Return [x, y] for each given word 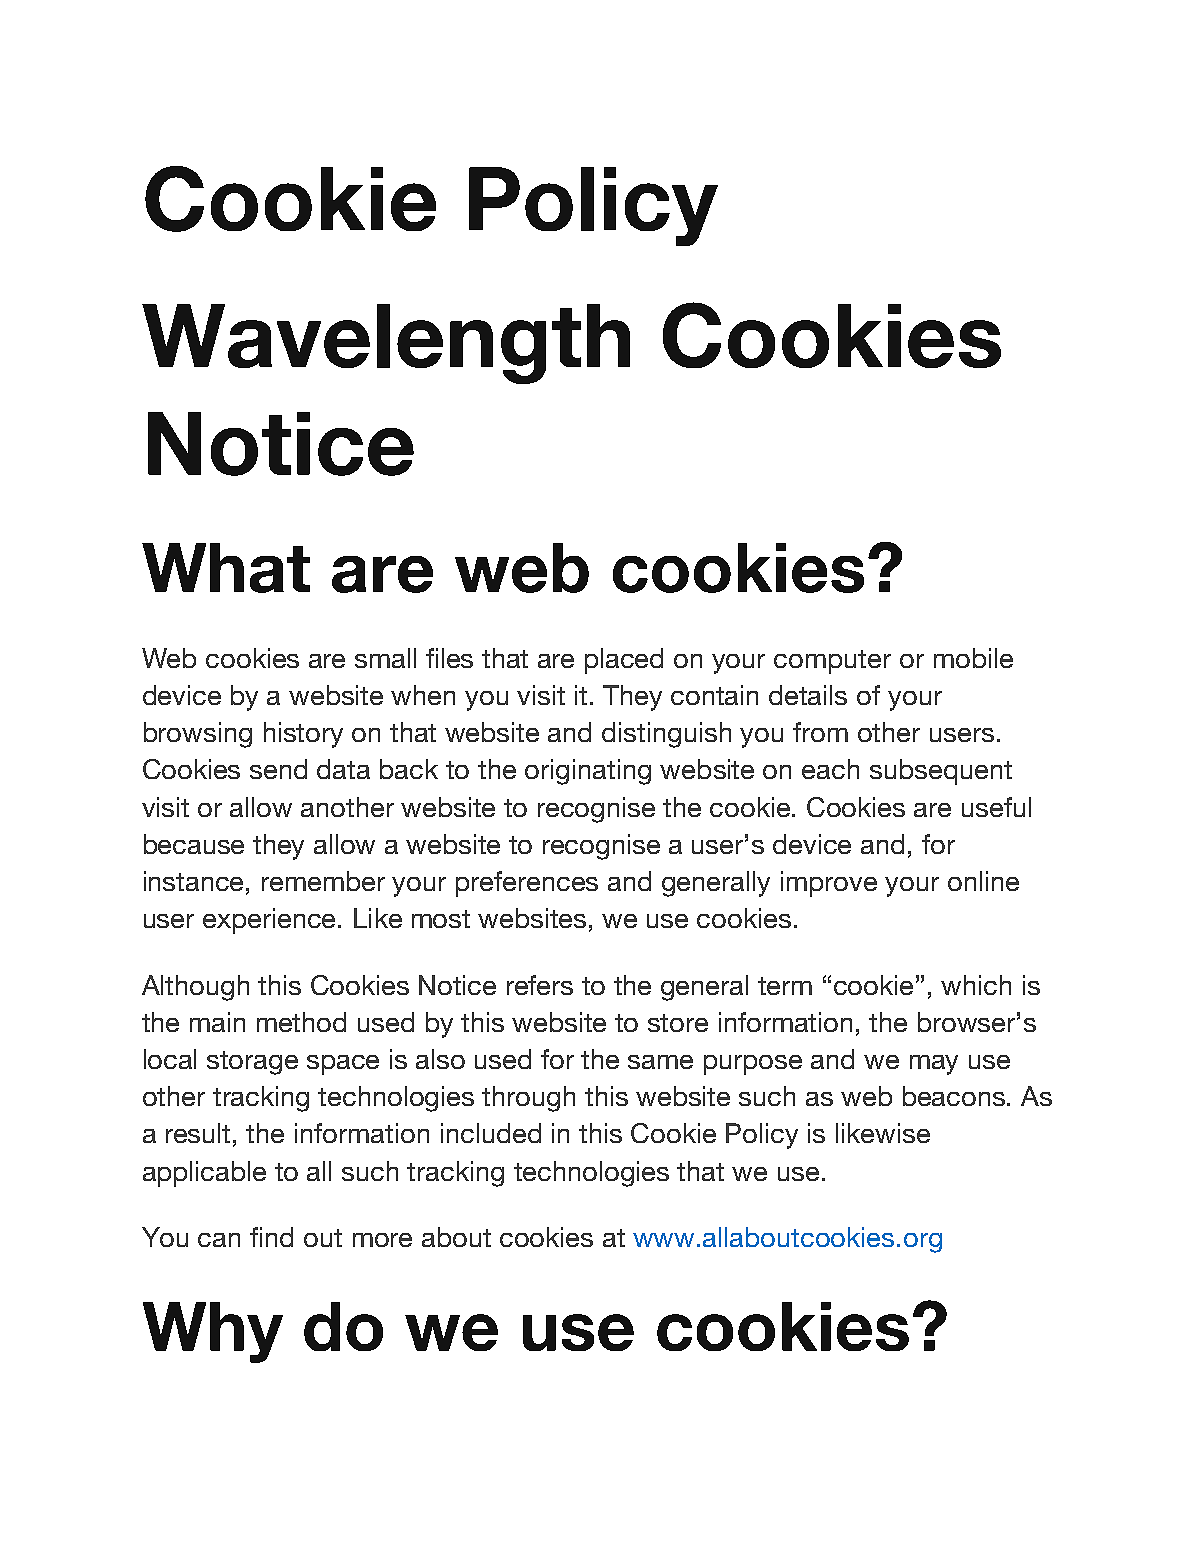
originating [588, 772]
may [934, 1065]
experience [271, 921]
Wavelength [386, 344]
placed [624, 661]
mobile [973, 658]
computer [832, 662]
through [528, 1099]
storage [252, 1063]
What [226, 568]
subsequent [941, 772]
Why [213, 1332]
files [449, 658]
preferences [527, 884]
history [303, 735]
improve [829, 884]
